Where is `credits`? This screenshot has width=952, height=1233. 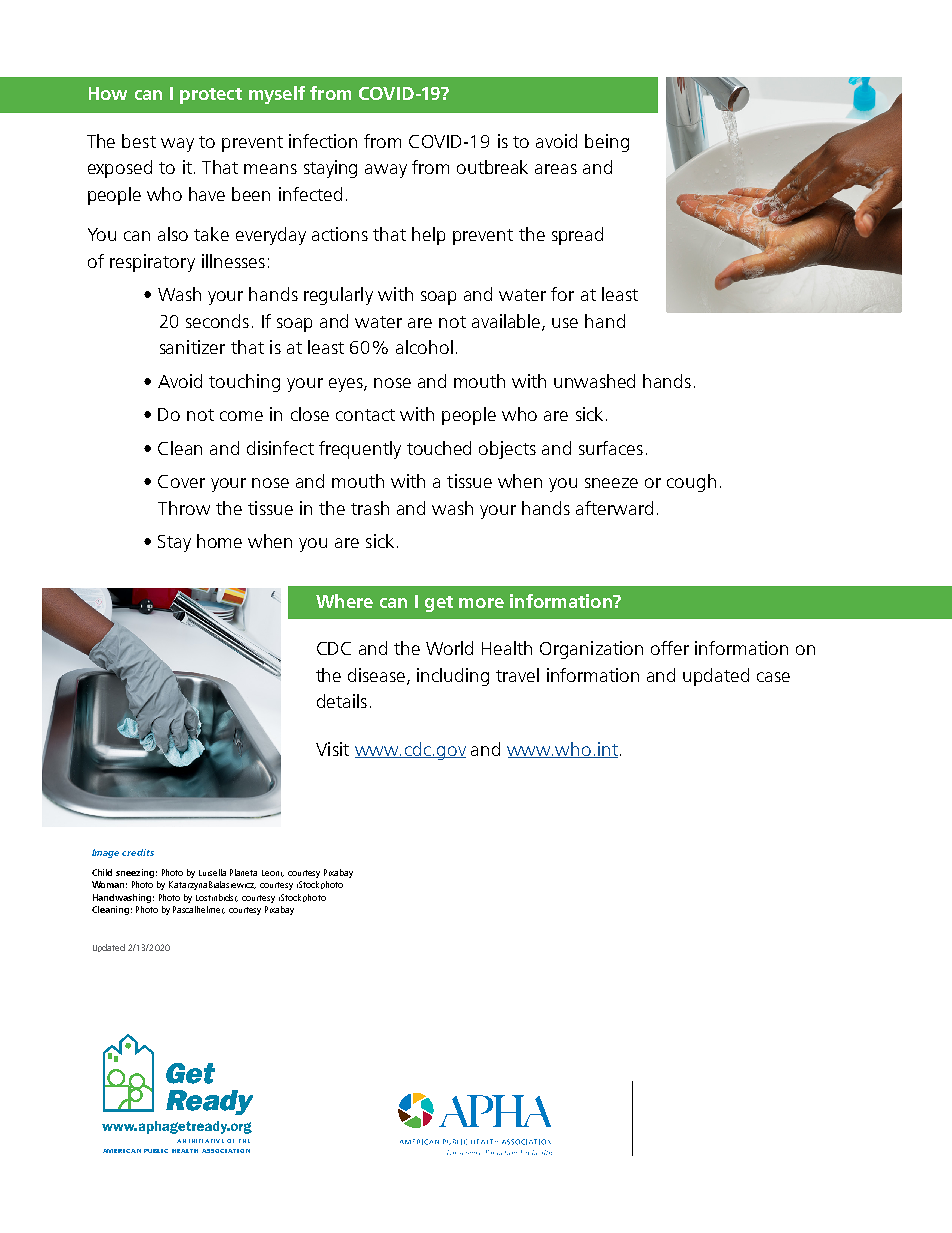
credits is located at coordinates (138, 852).
